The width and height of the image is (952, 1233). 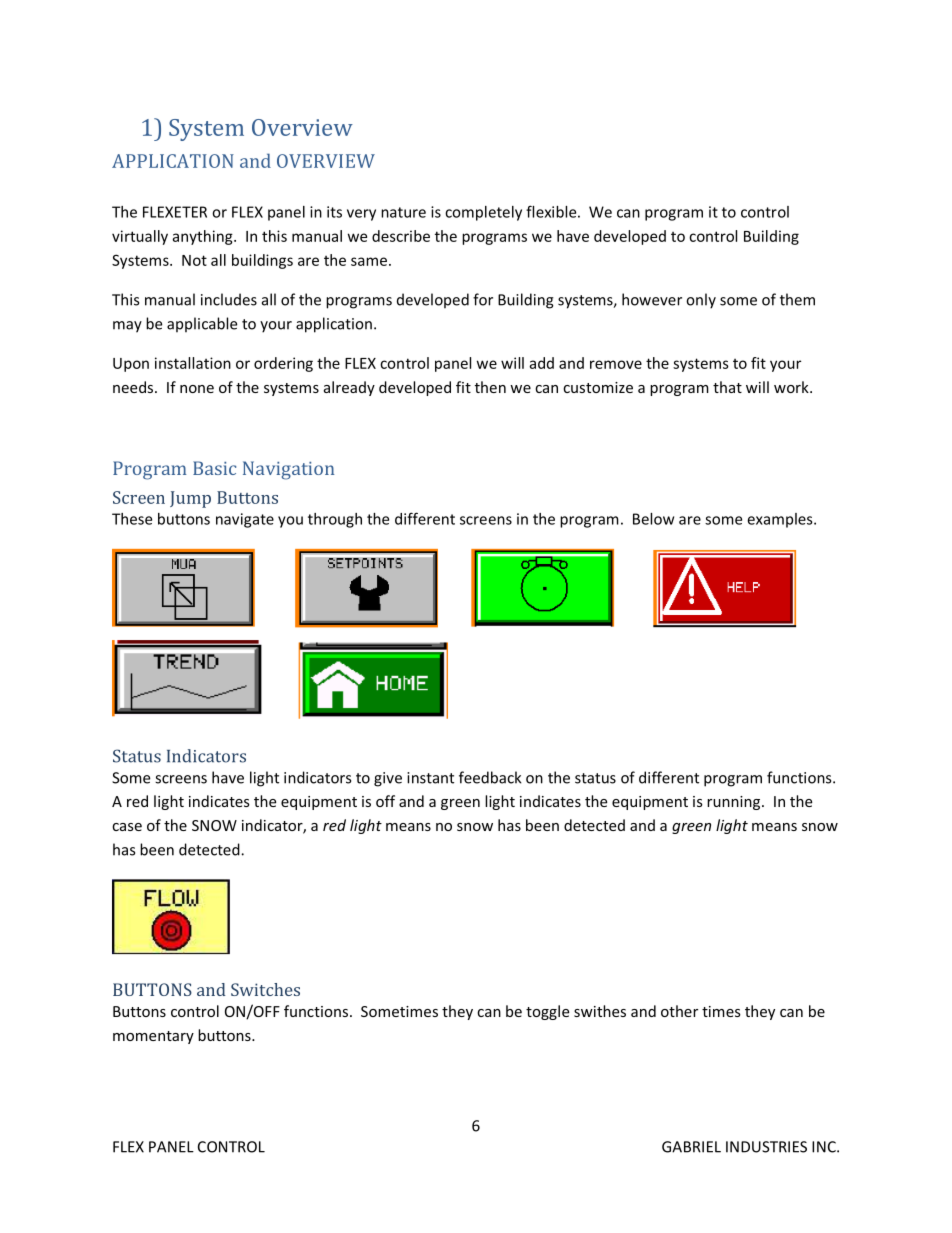 What do you see at coordinates (127, 827) in the image?
I see `case` at bounding box center [127, 827].
